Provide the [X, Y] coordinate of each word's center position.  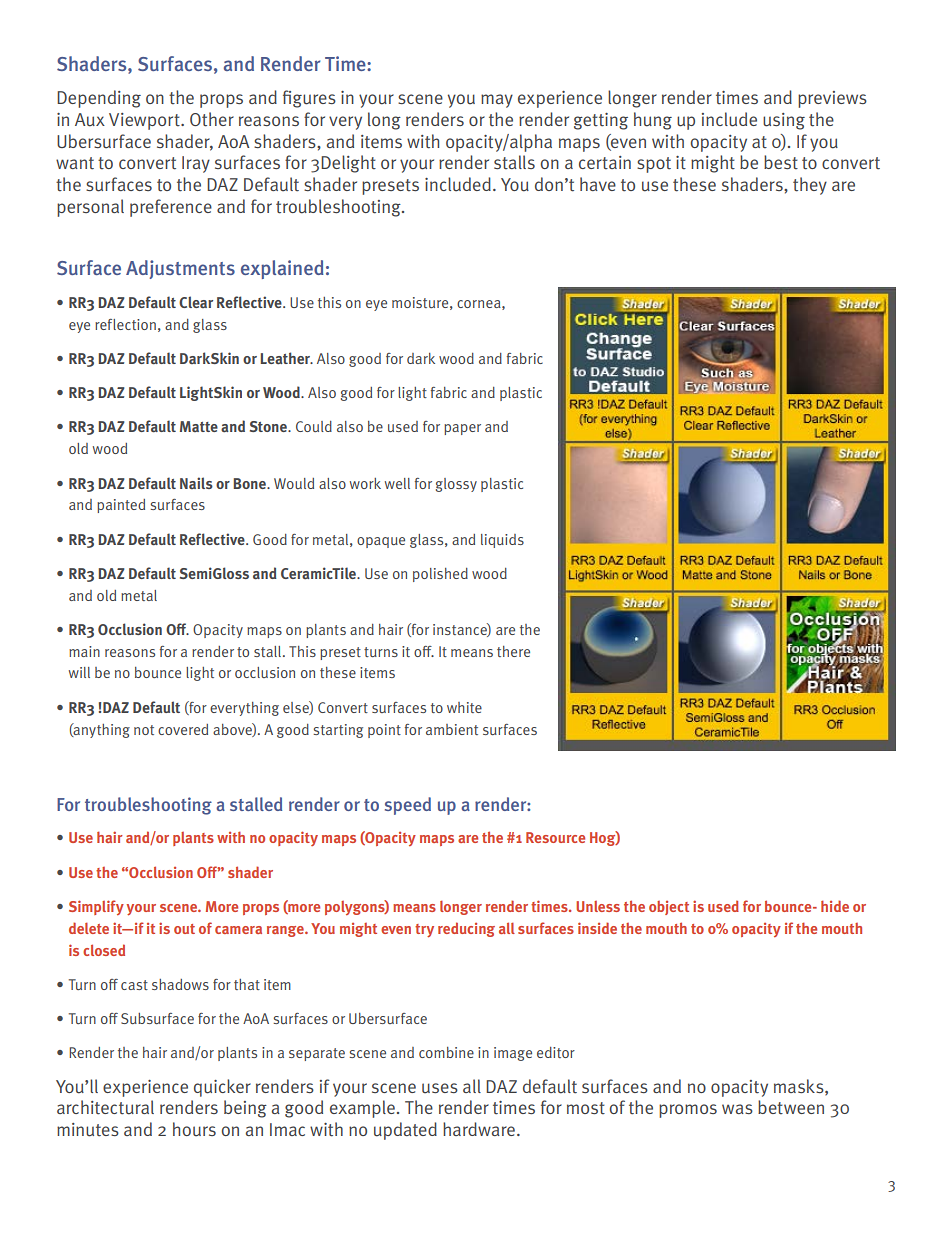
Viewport [145, 121]
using [784, 121]
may [497, 101]
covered [183, 729]
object [669, 908]
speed [408, 806]
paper [462, 429]
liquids [502, 541]
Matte [199, 426]
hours [194, 1129]
